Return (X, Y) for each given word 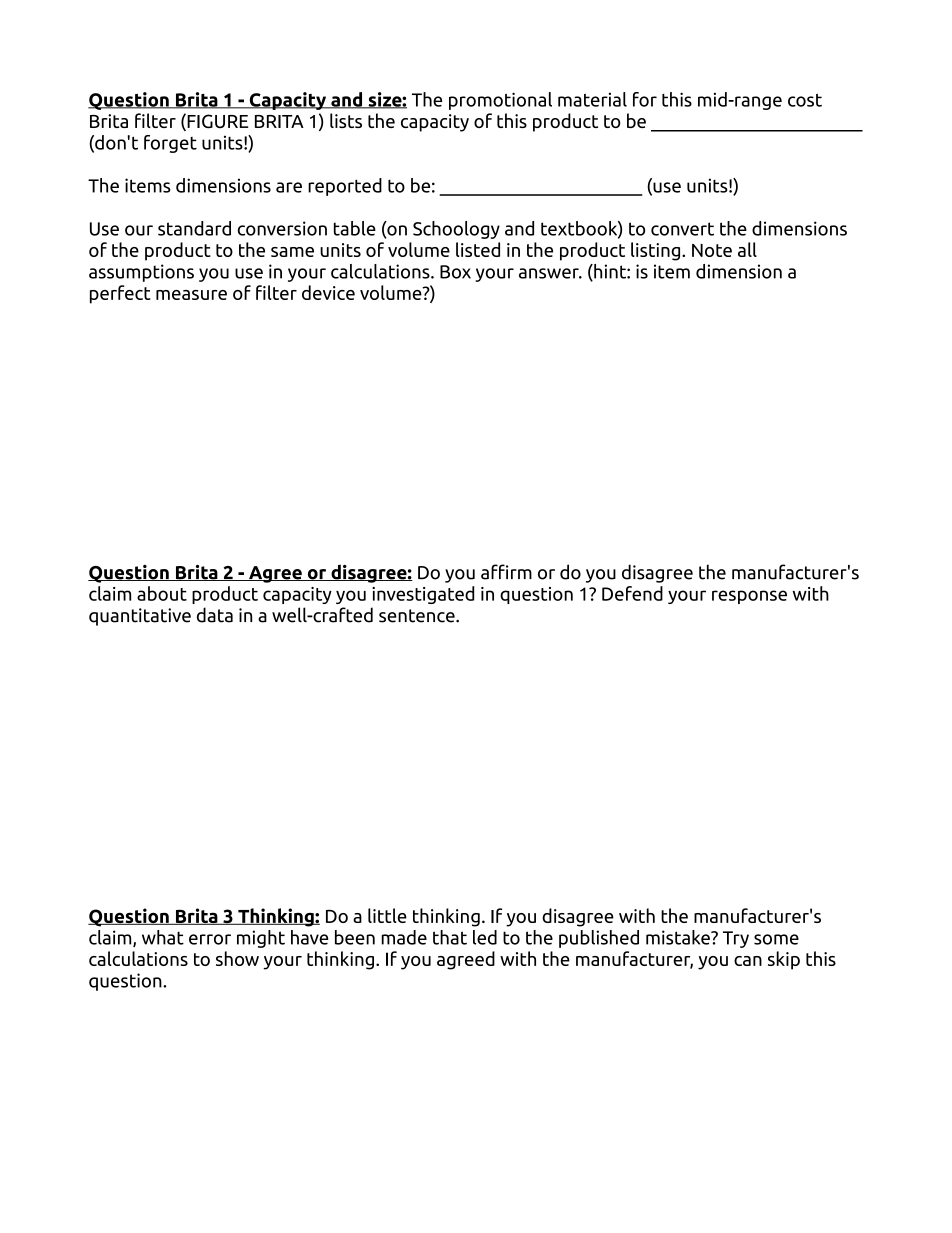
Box (455, 272)
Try (736, 939)
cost (805, 100)
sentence (418, 616)
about (162, 593)
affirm (506, 572)
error (210, 939)
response (749, 597)
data (215, 615)
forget (170, 144)
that (450, 937)
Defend (632, 593)
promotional (500, 101)
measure (191, 295)
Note (712, 250)
